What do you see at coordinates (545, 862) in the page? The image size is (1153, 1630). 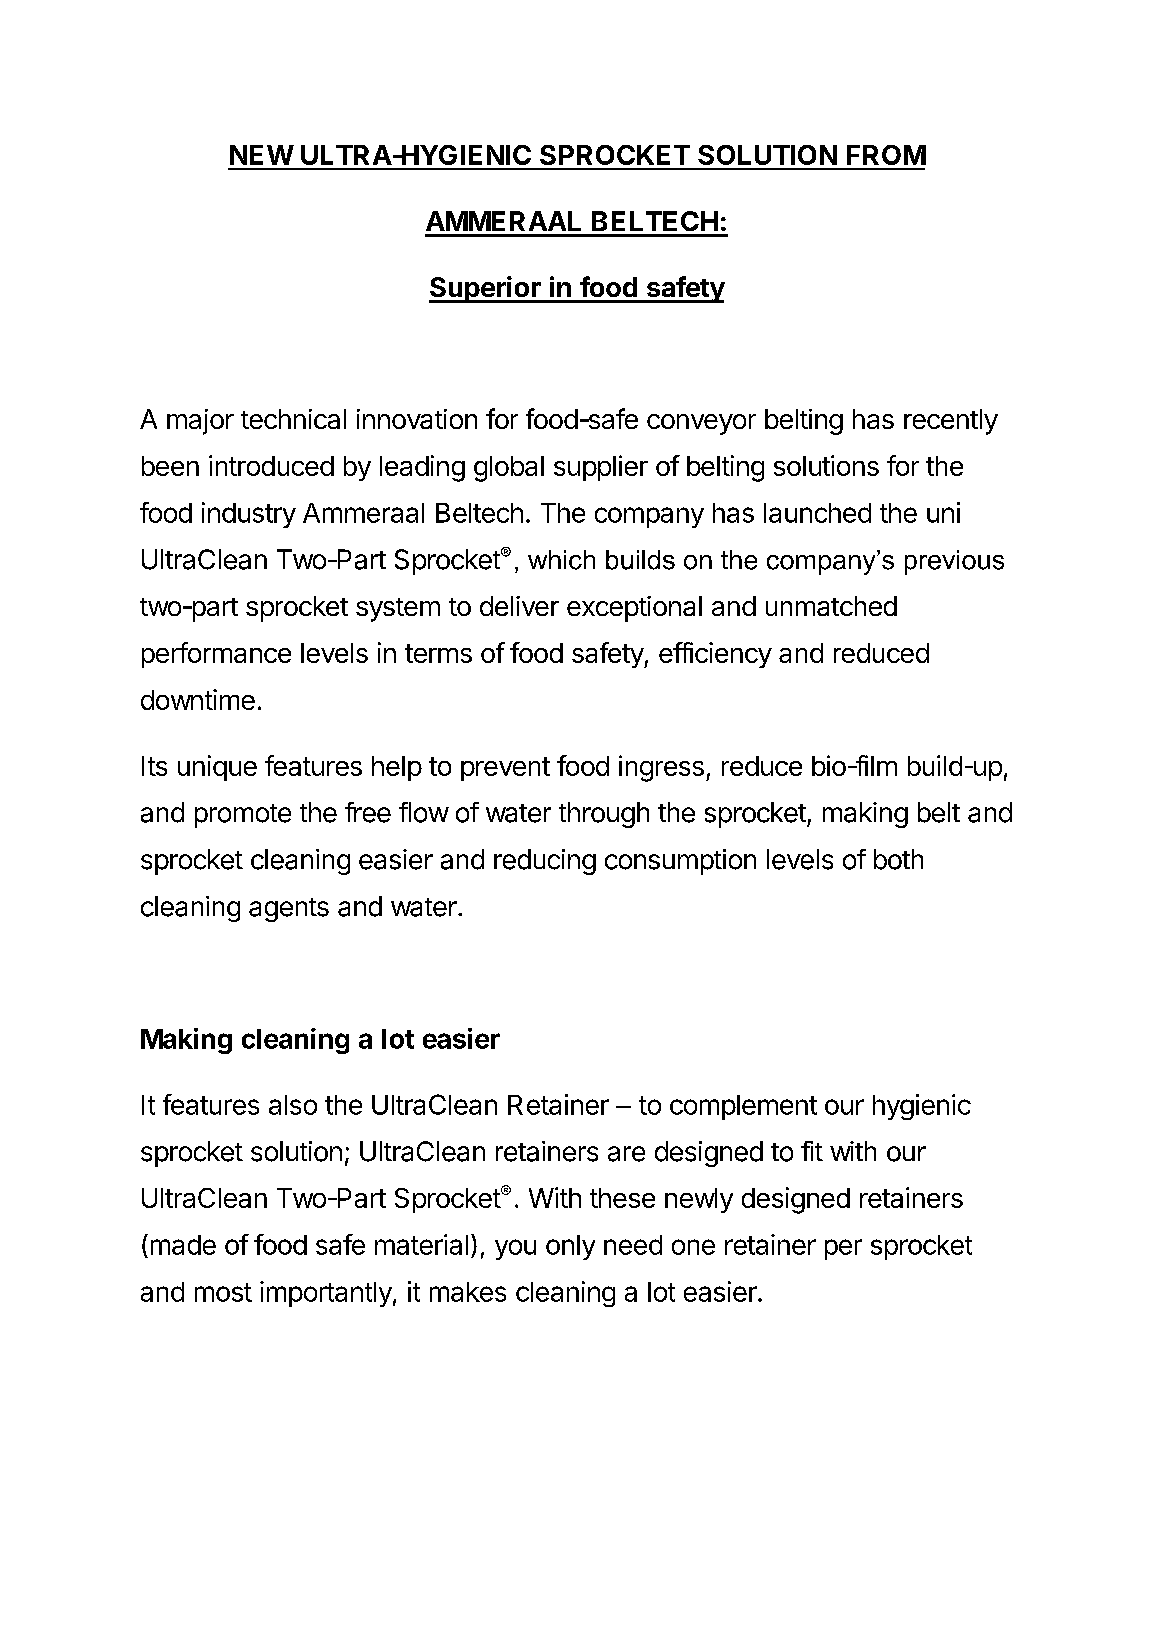 I see `reducing` at bounding box center [545, 862].
